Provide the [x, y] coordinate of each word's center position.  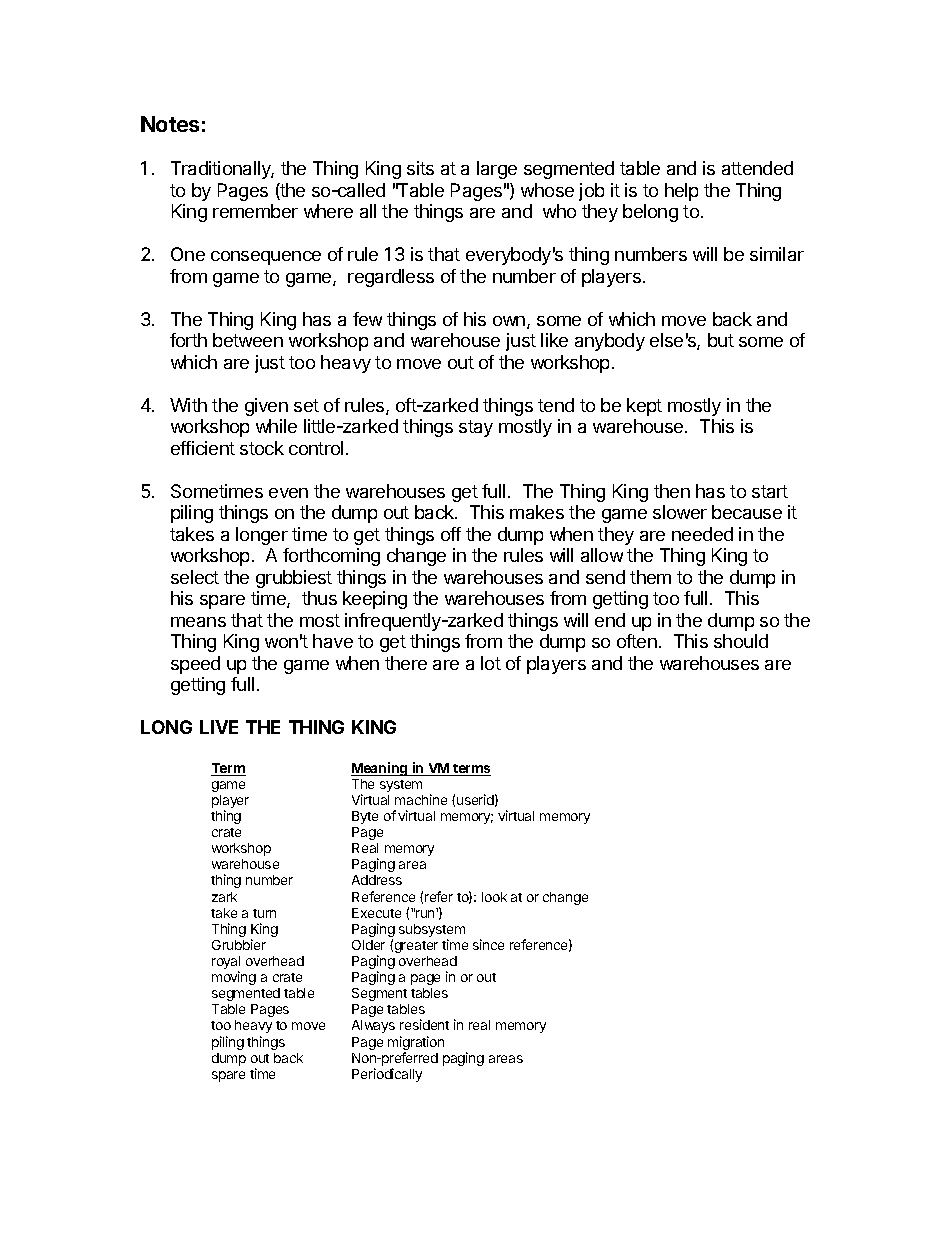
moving [234, 978]
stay [476, 428]
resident [424, 1024]
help [681, 192]
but [721, 340]
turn [264, 913]
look [494, 897]
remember [255, 211]
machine [421, 799]
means [198, 622]
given [266, 407]
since [488, 944]
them [650, 577]
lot [491, 663]
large [497, 170]
